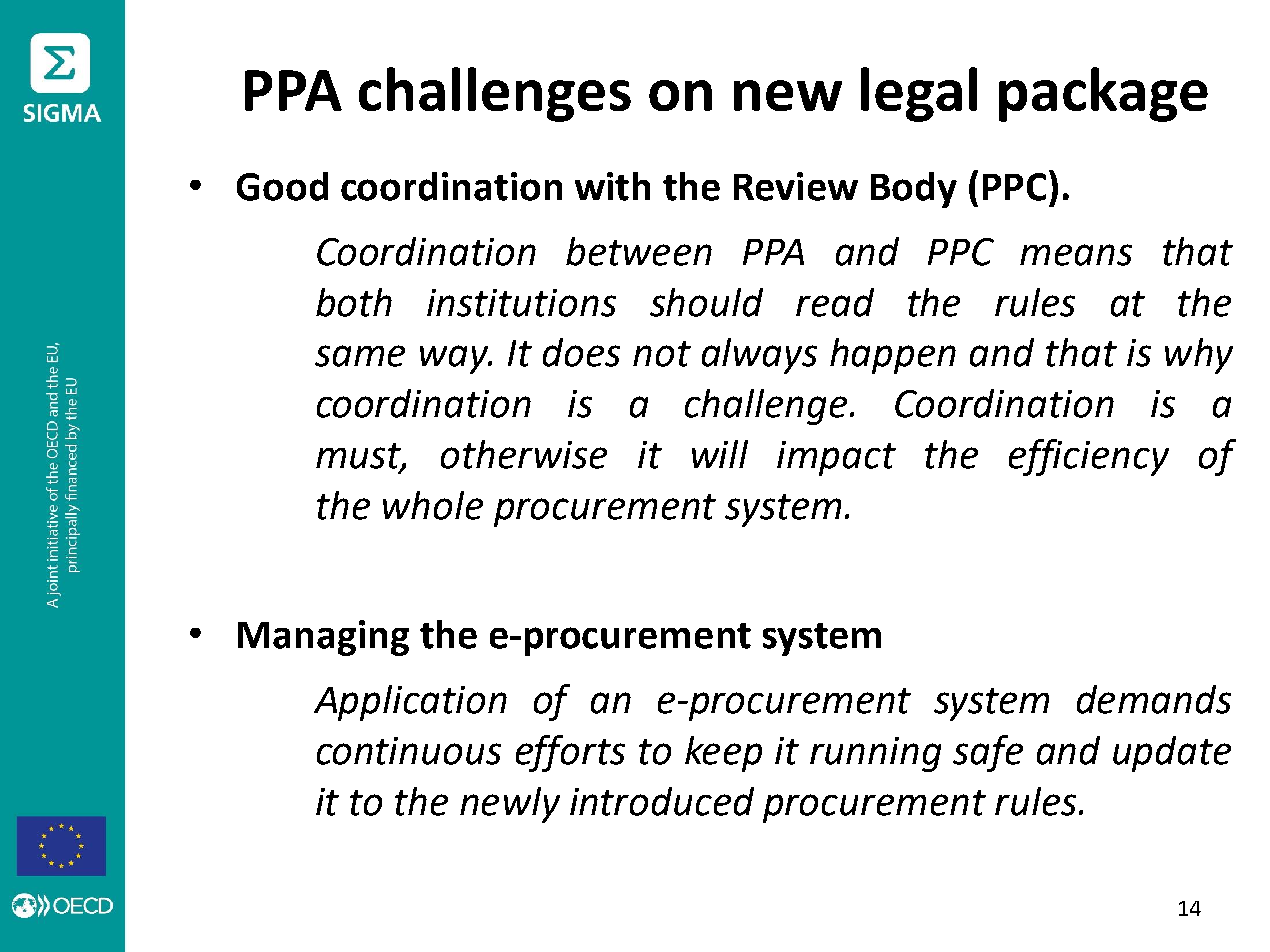 The image size is (1270, 952). What do you see at coordinates (919, 94) in the image?
I see `legal` at bounding box center [919, 94].
